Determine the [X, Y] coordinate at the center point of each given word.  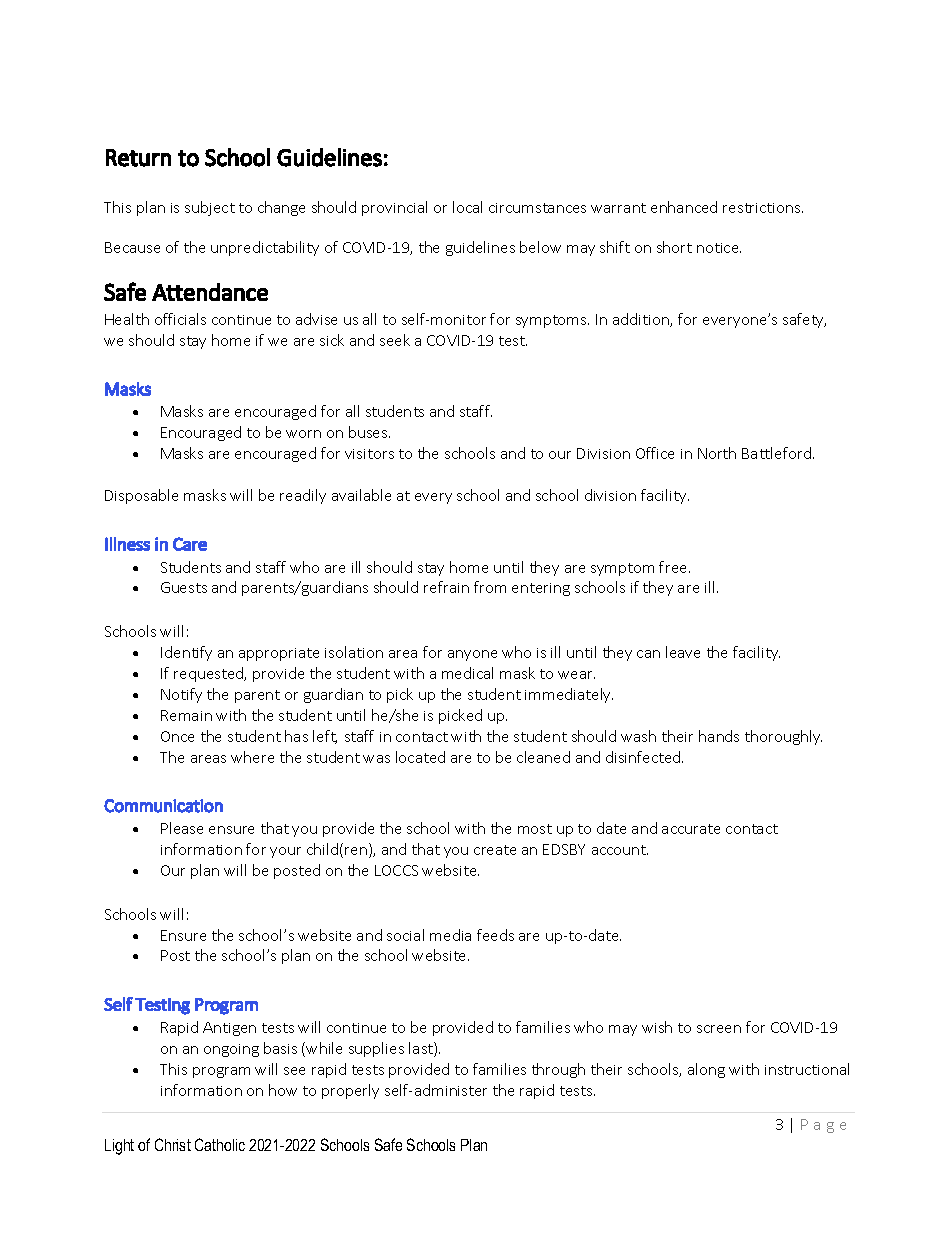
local [467, 207]
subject [210, 208]
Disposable [141, 496]
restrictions [763, 208]
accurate [691, 829]
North [717, 453]
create [495, 850]
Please [182, 828]
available [361, 495]
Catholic [220, 1144]
